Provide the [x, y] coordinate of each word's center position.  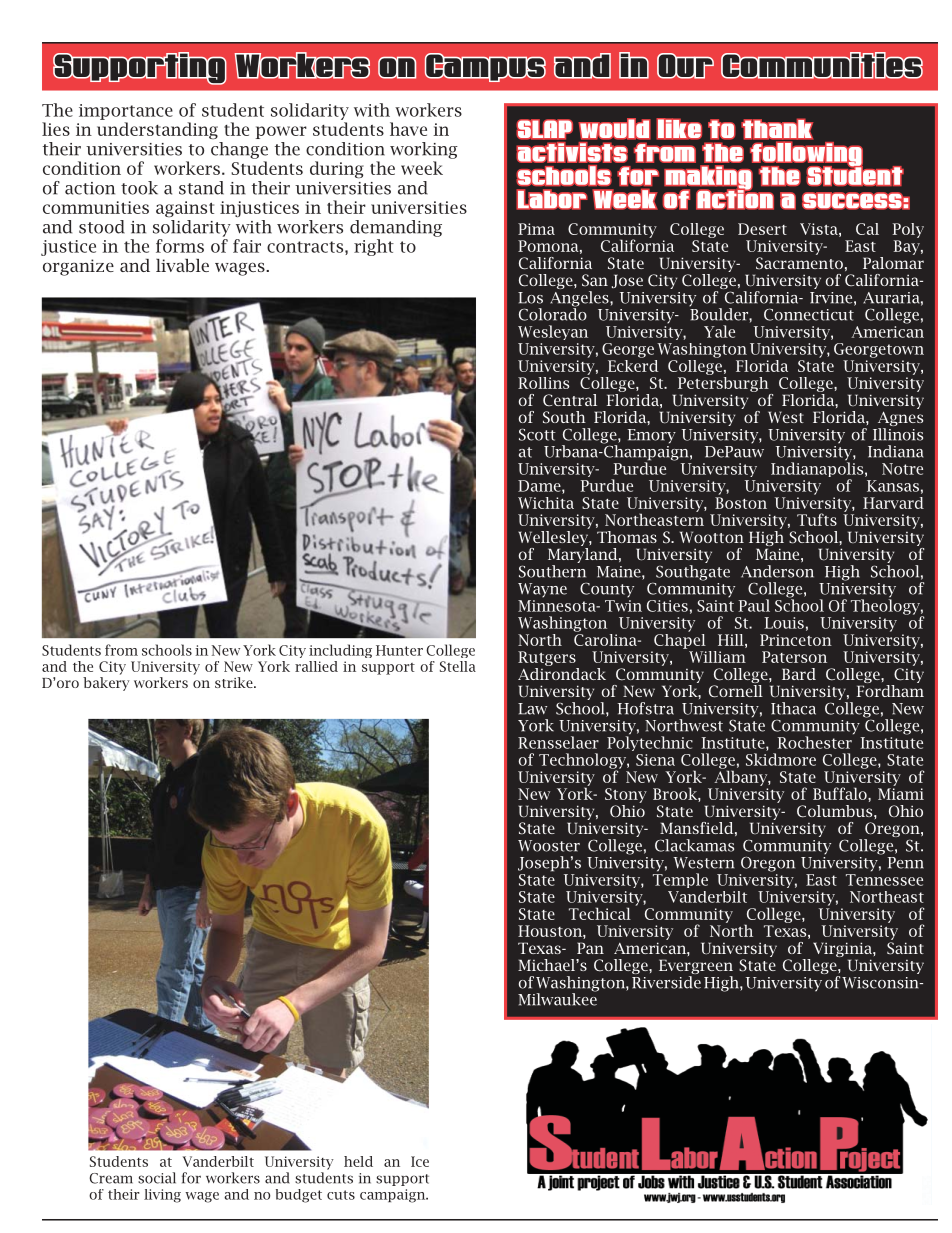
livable [182, 265]
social [157, 1178]
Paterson [794, 657]
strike [235, 682]
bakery [106, 684]
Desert [762, 229]
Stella [458, 666]
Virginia [843, 951]
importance [126, 112]
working [424, 150]
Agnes [900, 420]
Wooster [549, 846]
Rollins [543, 383]
